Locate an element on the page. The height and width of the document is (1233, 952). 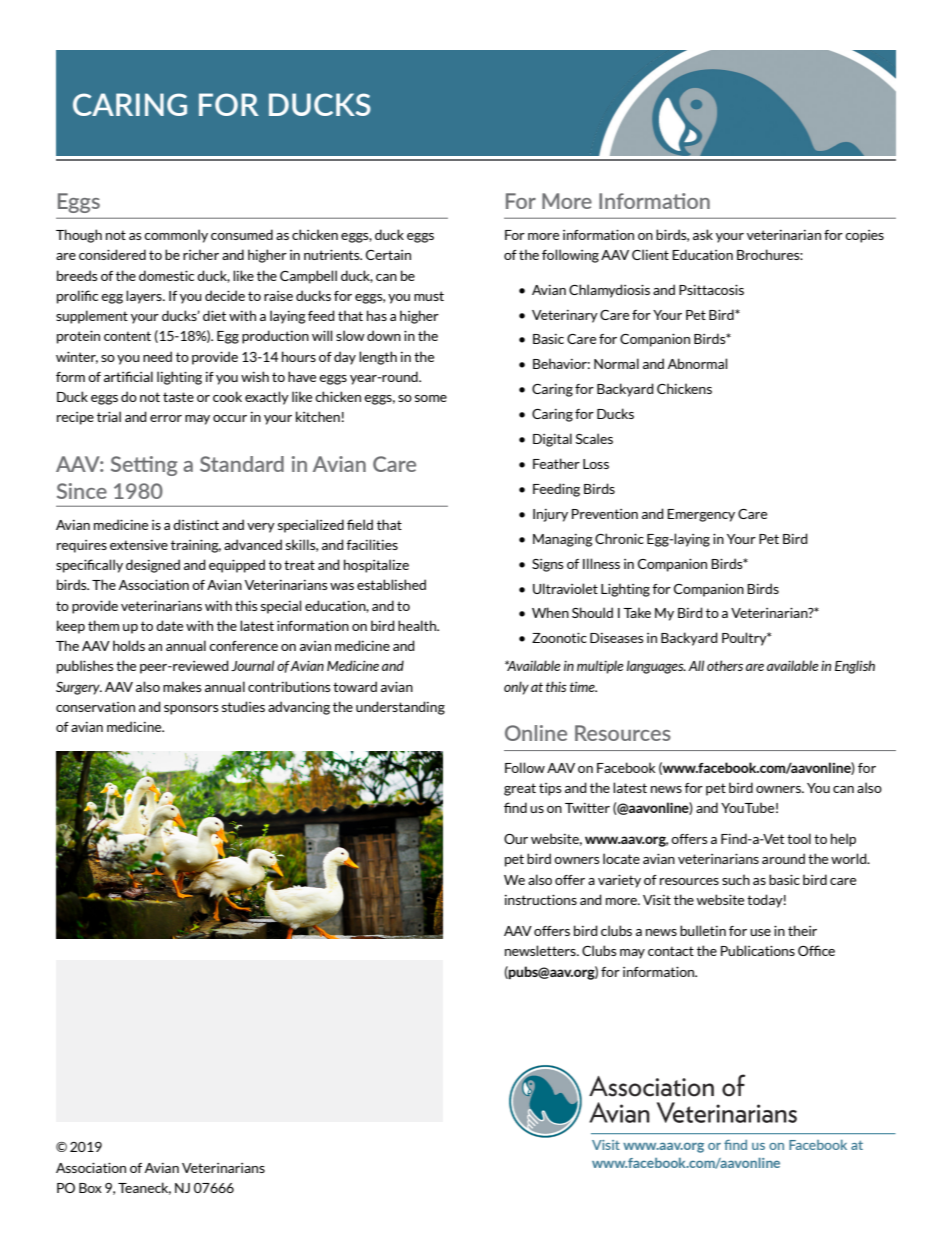
Publications is located at coordinates (758, 950).
